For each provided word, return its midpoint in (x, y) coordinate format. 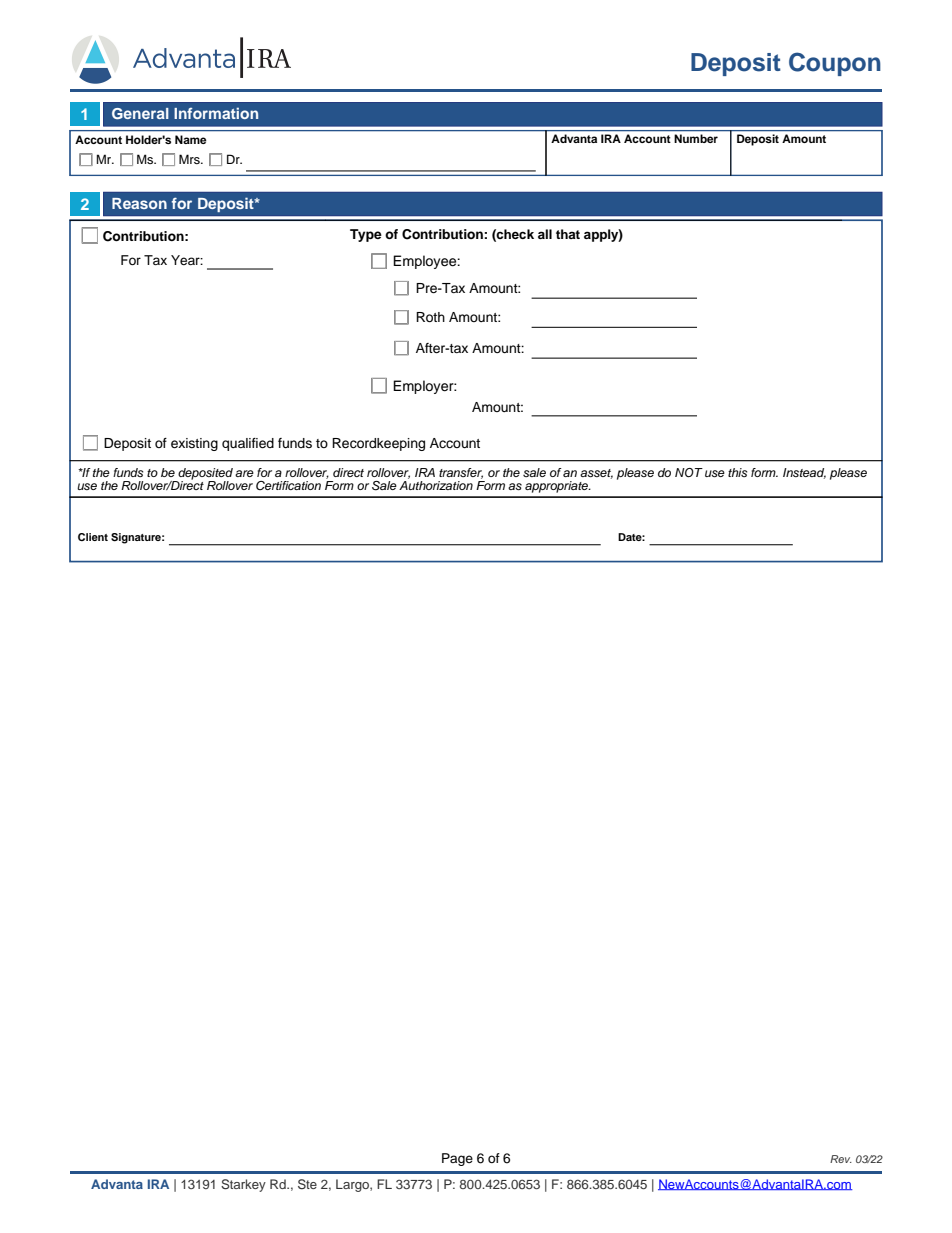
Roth (430, 317)
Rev (841, 1159)
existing (194, 444)
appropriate (558, 487)
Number (696, 138)
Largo (353, 1185)
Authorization (436, 485)
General (140, 113)
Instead (804, 473)
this (737, 472)
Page (457, 1159)
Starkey (243, 1185)
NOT (689, 473)
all (545, 234)
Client (93, 537)
